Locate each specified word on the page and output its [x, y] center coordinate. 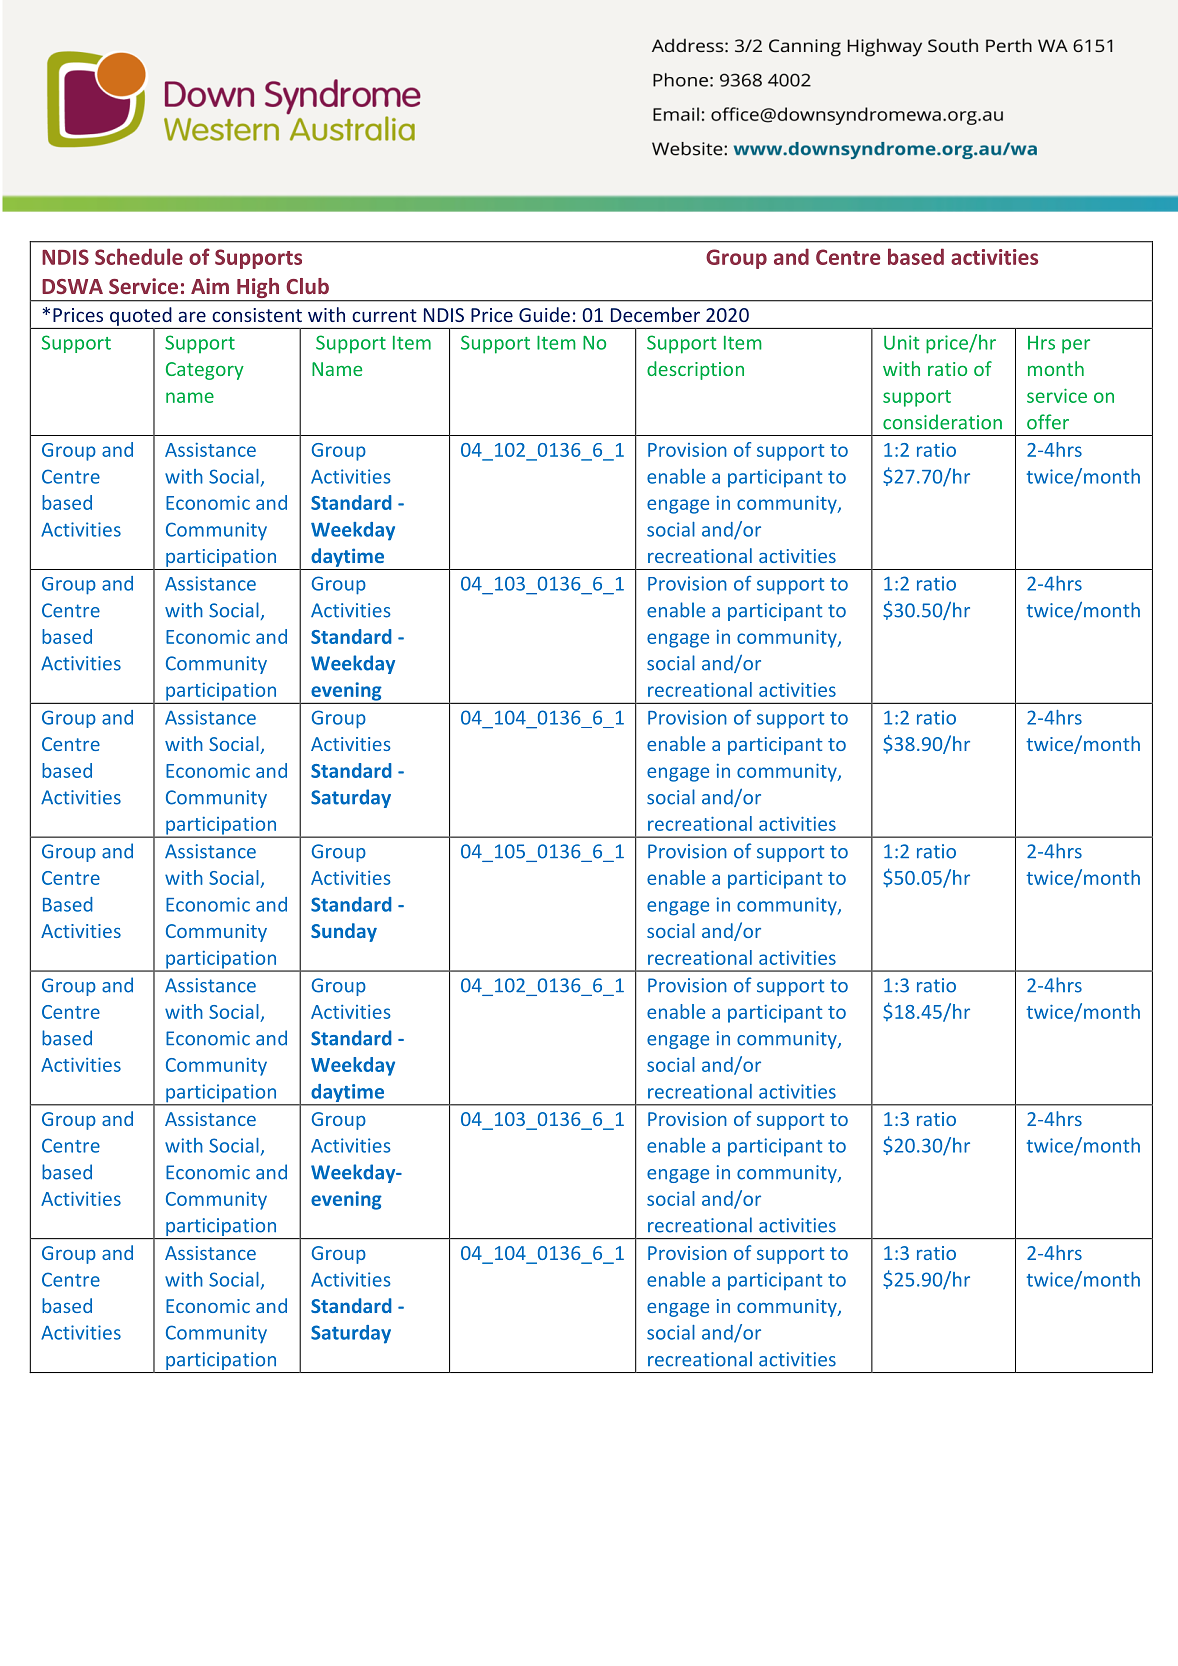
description [695, 370]
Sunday [344, 932]
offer [1048, 422]
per [1076, 346]
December [655, 314]
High [258, 289]
